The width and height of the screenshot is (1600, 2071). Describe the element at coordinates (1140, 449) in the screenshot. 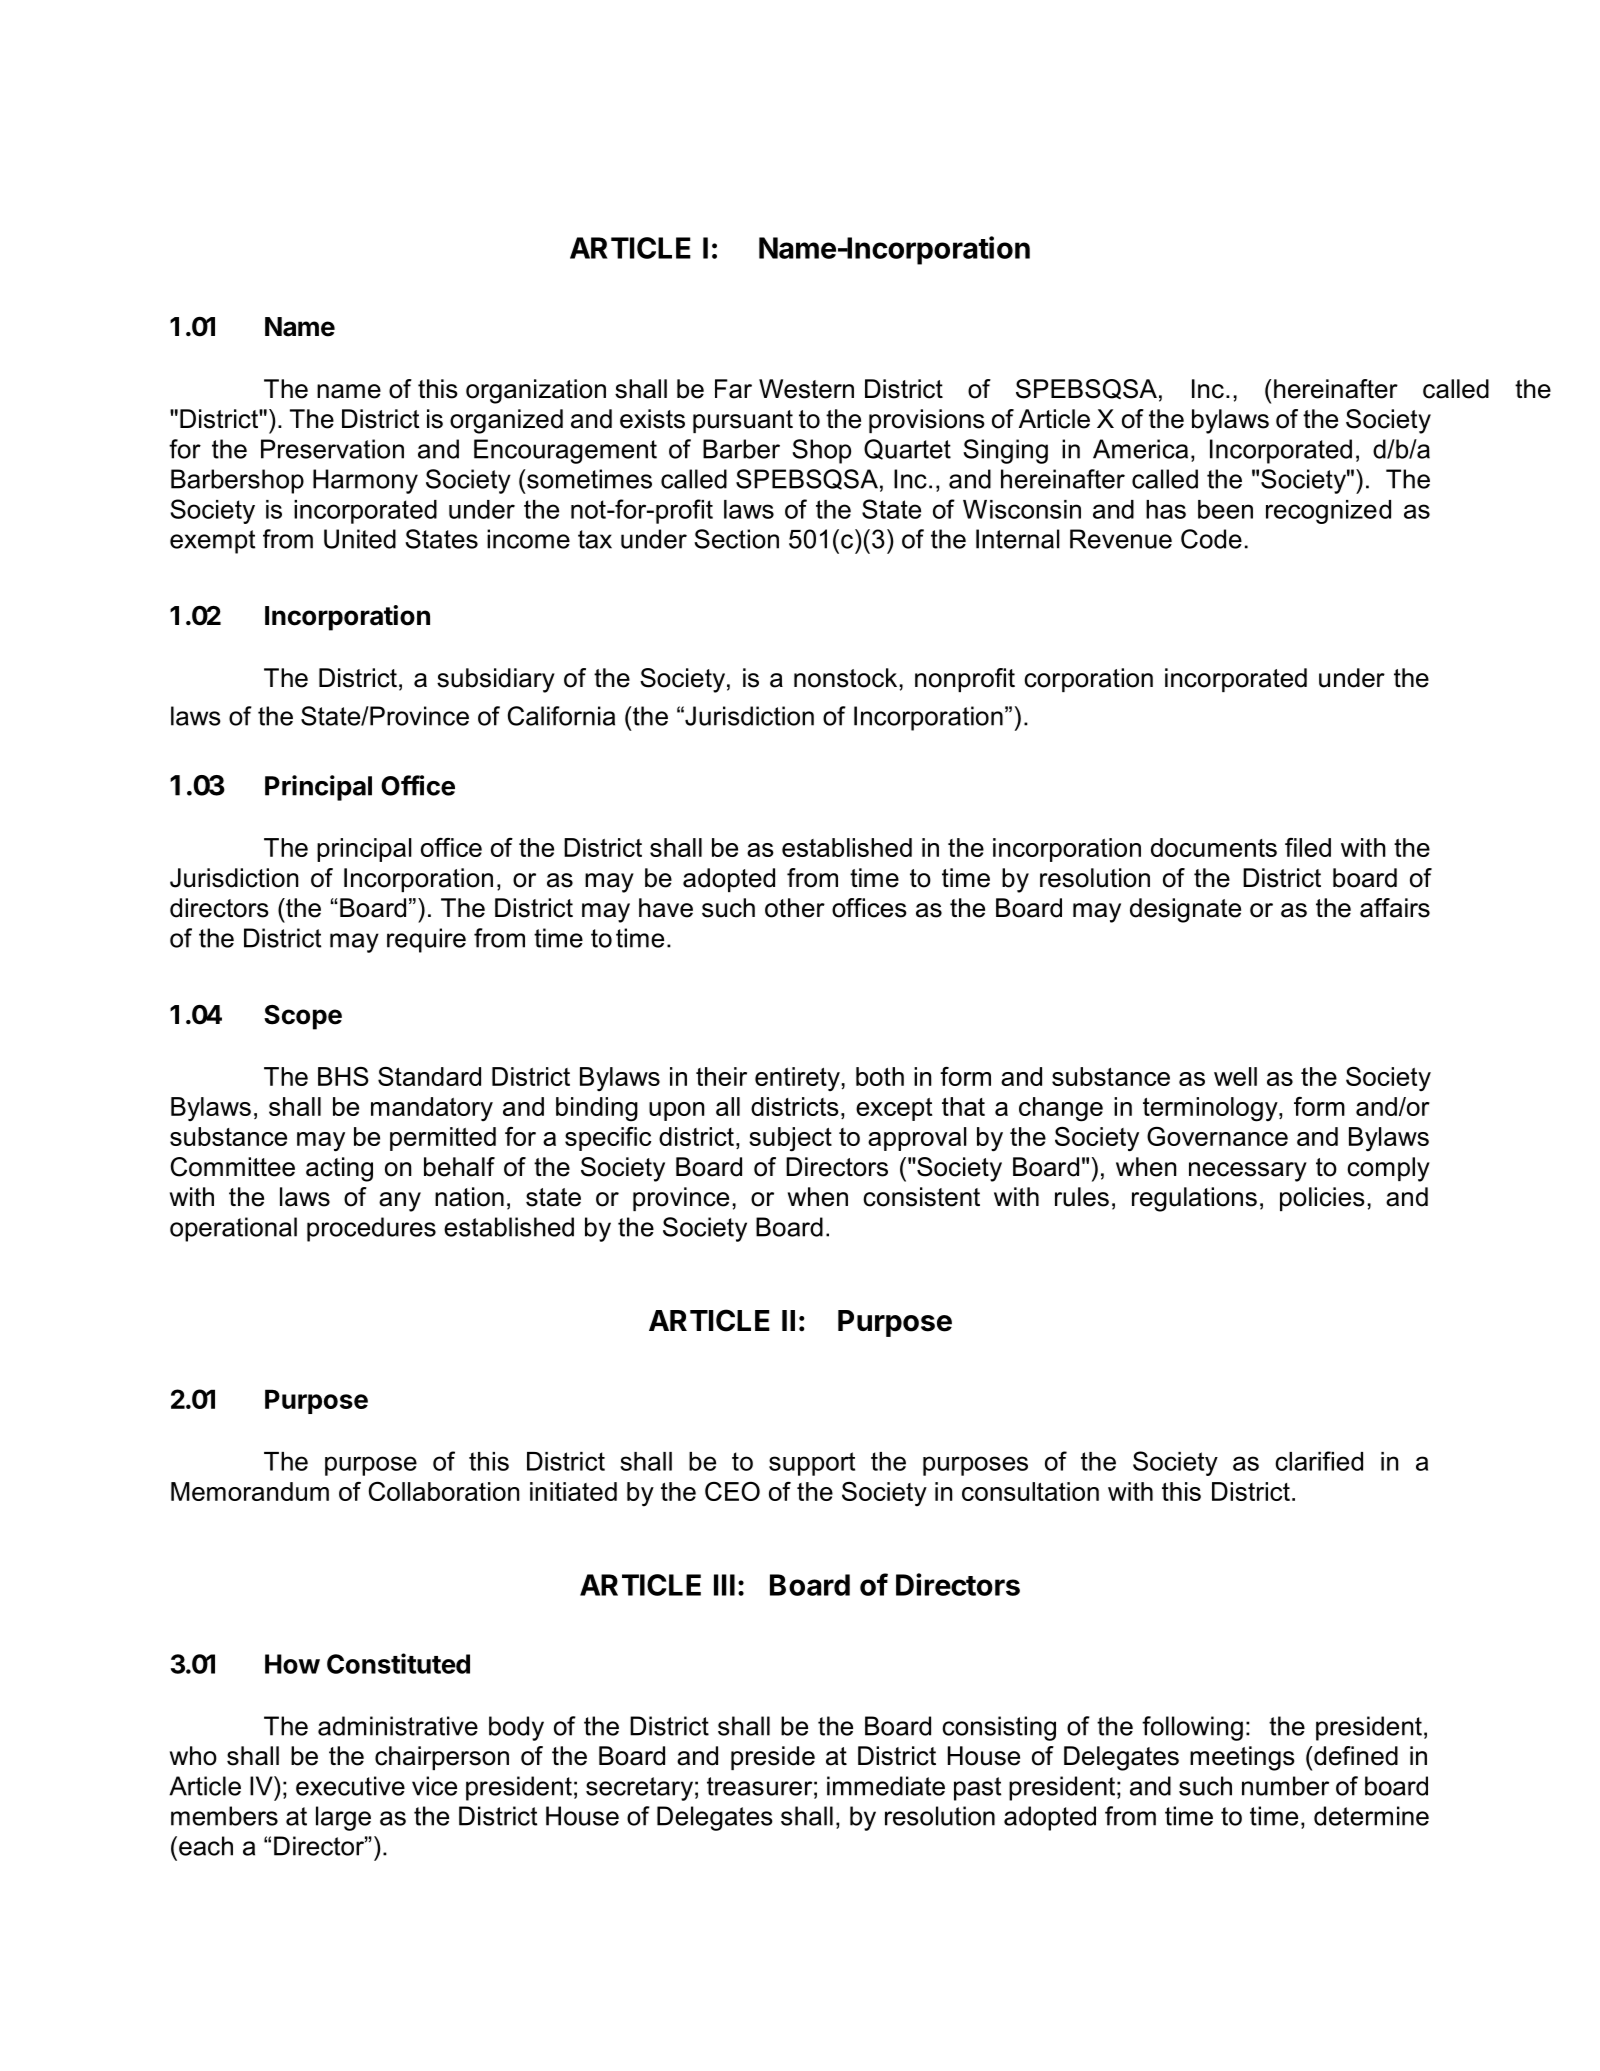

I see `America` at that location.
